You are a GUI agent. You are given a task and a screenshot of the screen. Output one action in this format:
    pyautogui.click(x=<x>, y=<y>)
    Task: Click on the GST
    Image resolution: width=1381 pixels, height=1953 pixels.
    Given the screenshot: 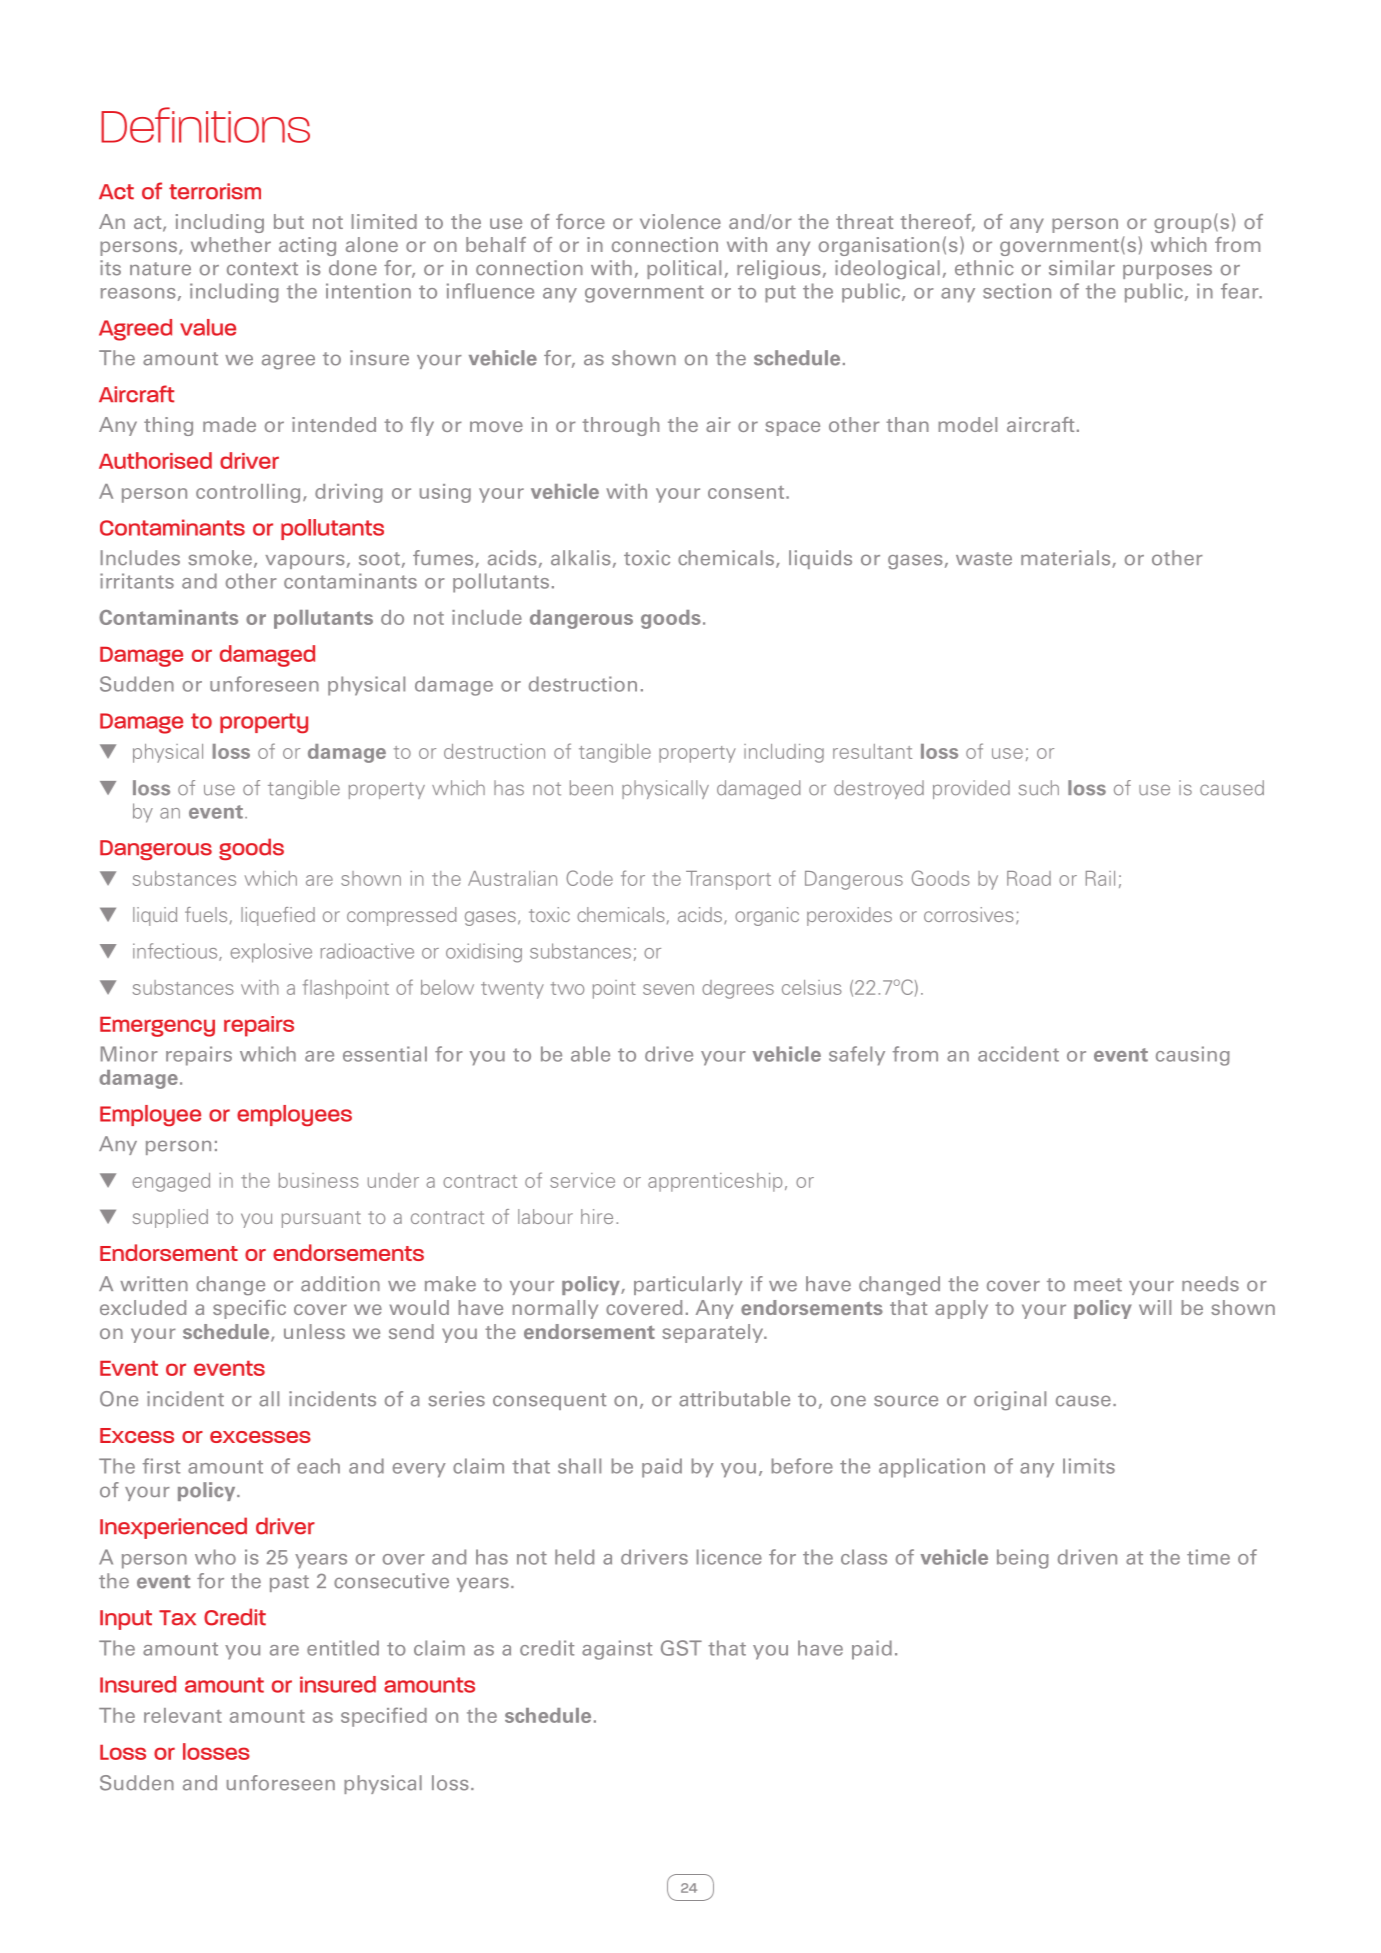 What is the action you would take?
    pyautogui.click(x=681, y=1648)
